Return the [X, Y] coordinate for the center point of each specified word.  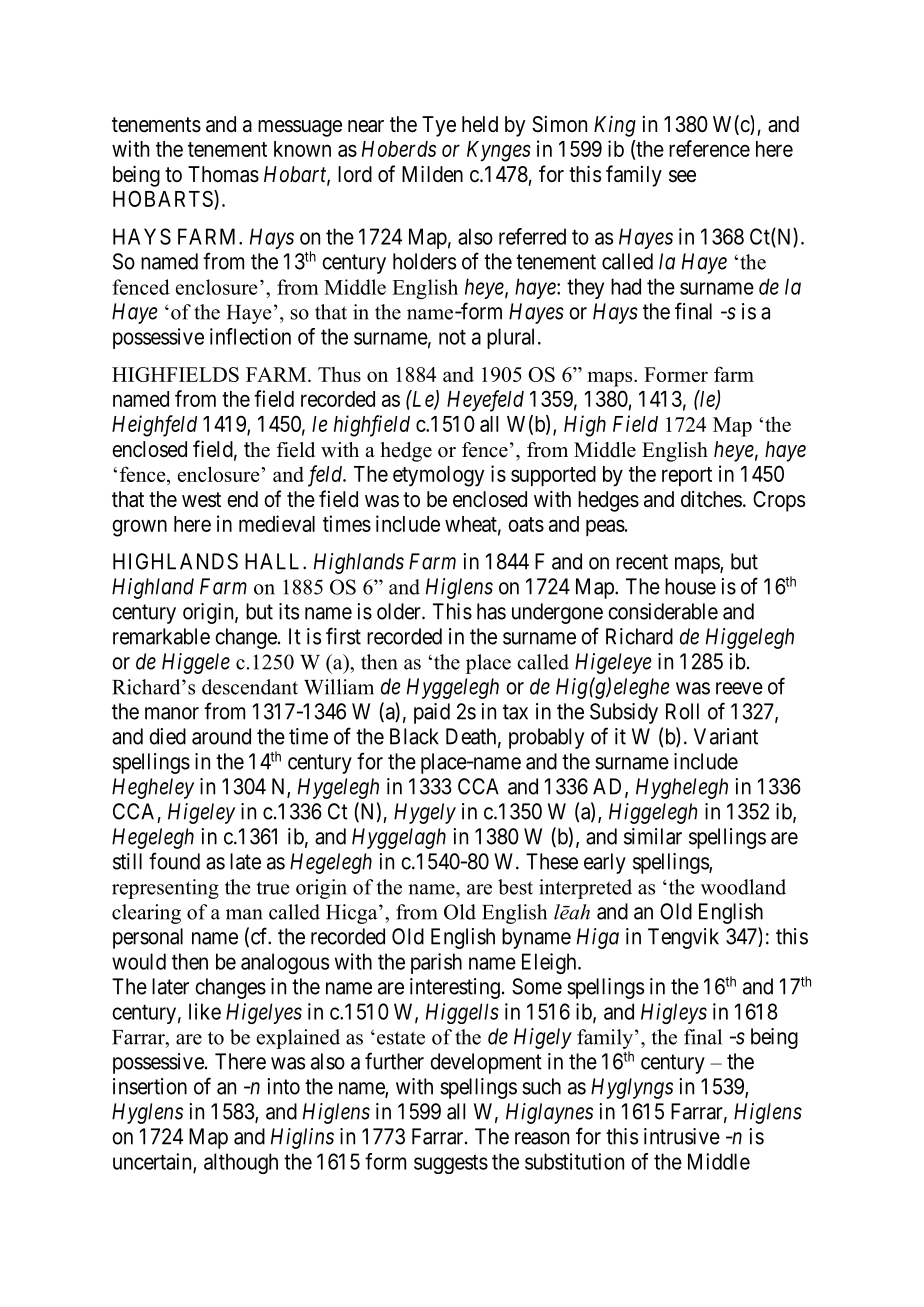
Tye [439, 126]
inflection [250, 336]
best [515, 887]
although [241, 1163]
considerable [663, 611]
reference [709, 148]
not [452, 337]
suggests [451, 1164]
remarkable [161, 636]
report [687, 476]
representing [165, 889]
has [491, 611]
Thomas [223, 174]
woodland [743, 887]
